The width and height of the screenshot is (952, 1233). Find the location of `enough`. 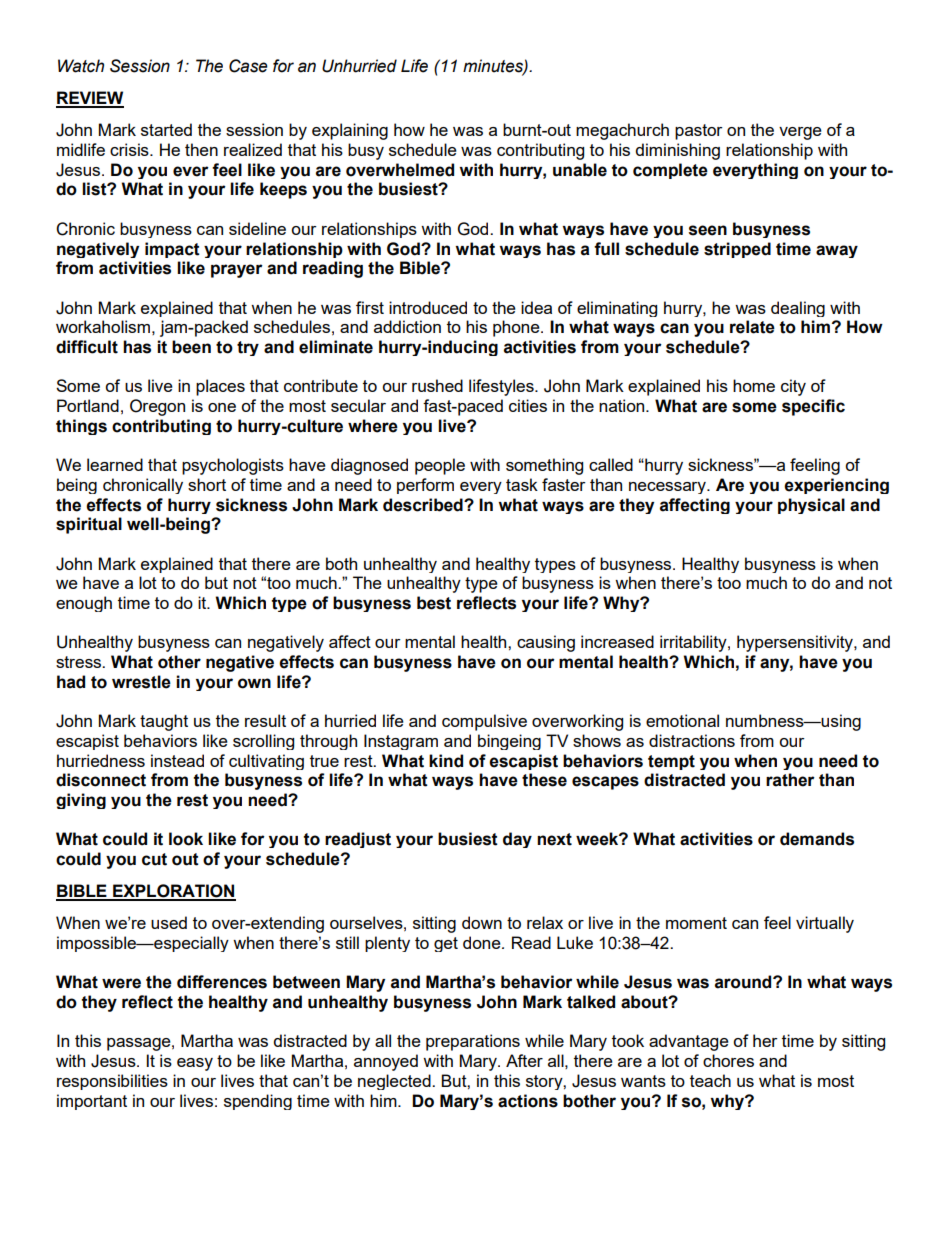

enough is located at coordinates (84, 604).
